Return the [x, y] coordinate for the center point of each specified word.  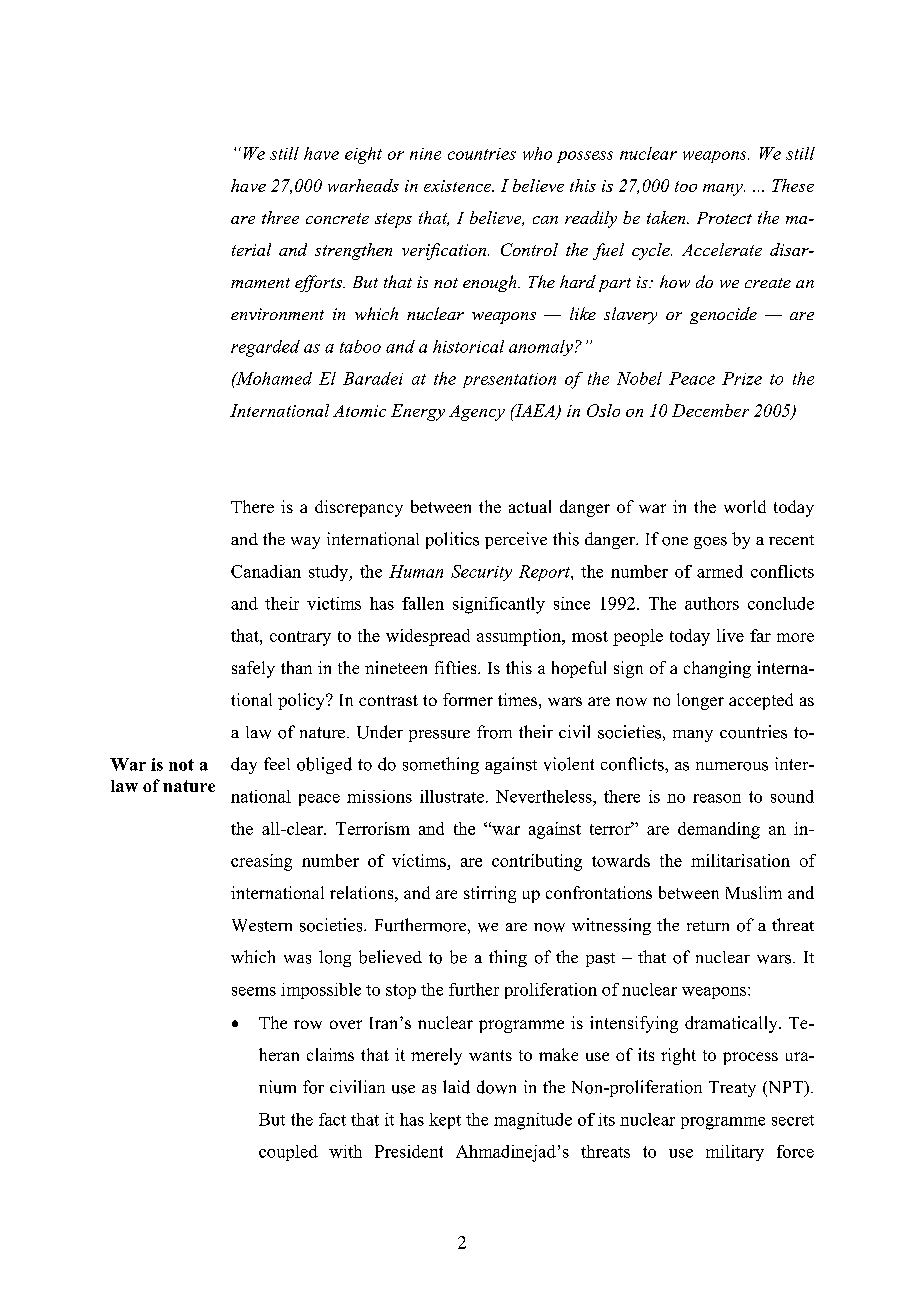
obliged [324, 765]
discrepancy [359, 508]
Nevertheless [545, 796]
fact [332, 1119]
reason [717, 798]
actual [530, 506]
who [537, 153]
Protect [724, 218]
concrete [337, 218]
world [745, 506]
